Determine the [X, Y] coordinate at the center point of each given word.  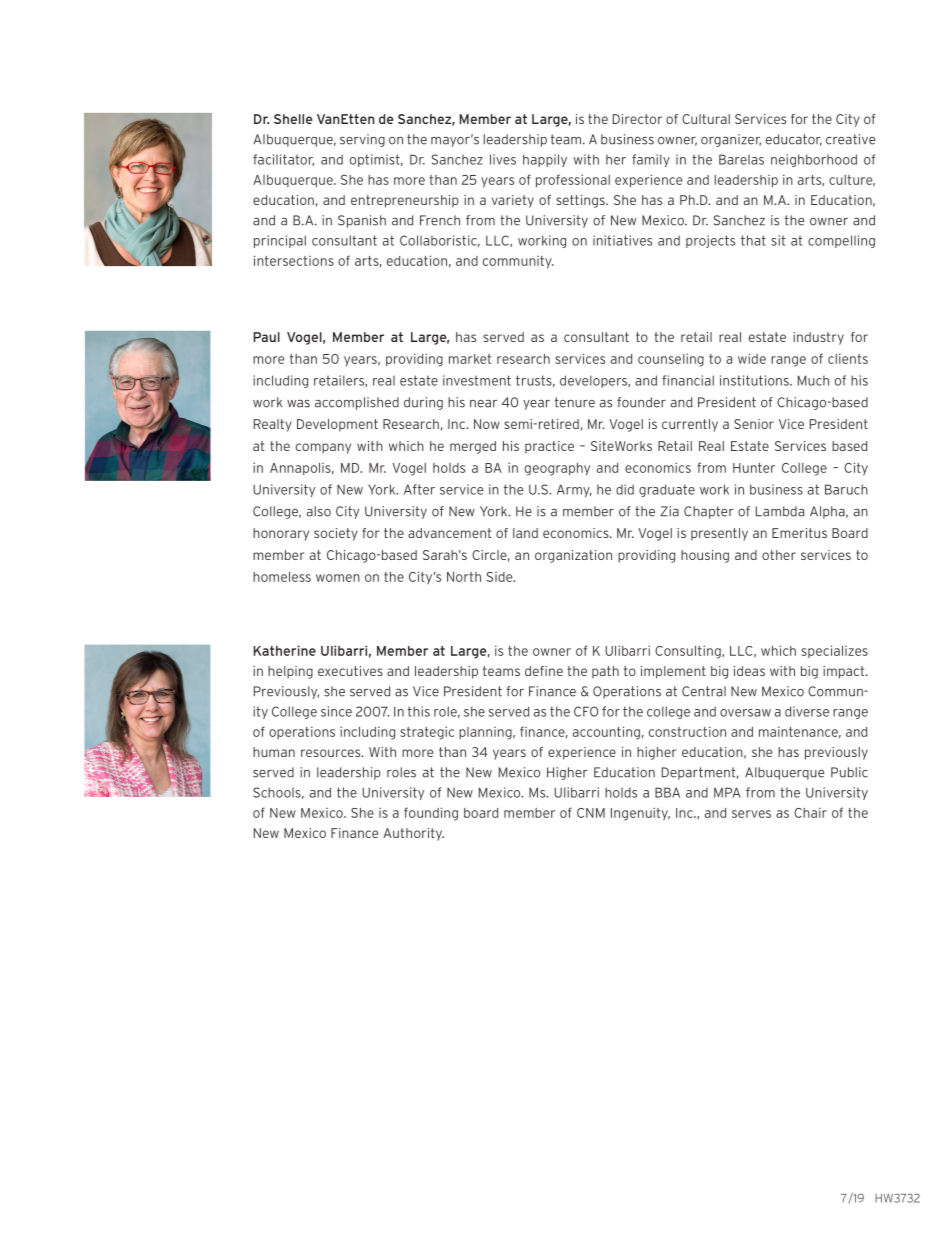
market [470, 359]
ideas [749, 671]
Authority [413, 834]
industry [818, 338]
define [544, 671]
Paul [267, 337]
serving [362, 140]
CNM [591, 813]
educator [794, 140]
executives [350, 671]
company [323, 448]
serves [751, 814]
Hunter [754, 468]
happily [545, 160]
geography [557, 469]
